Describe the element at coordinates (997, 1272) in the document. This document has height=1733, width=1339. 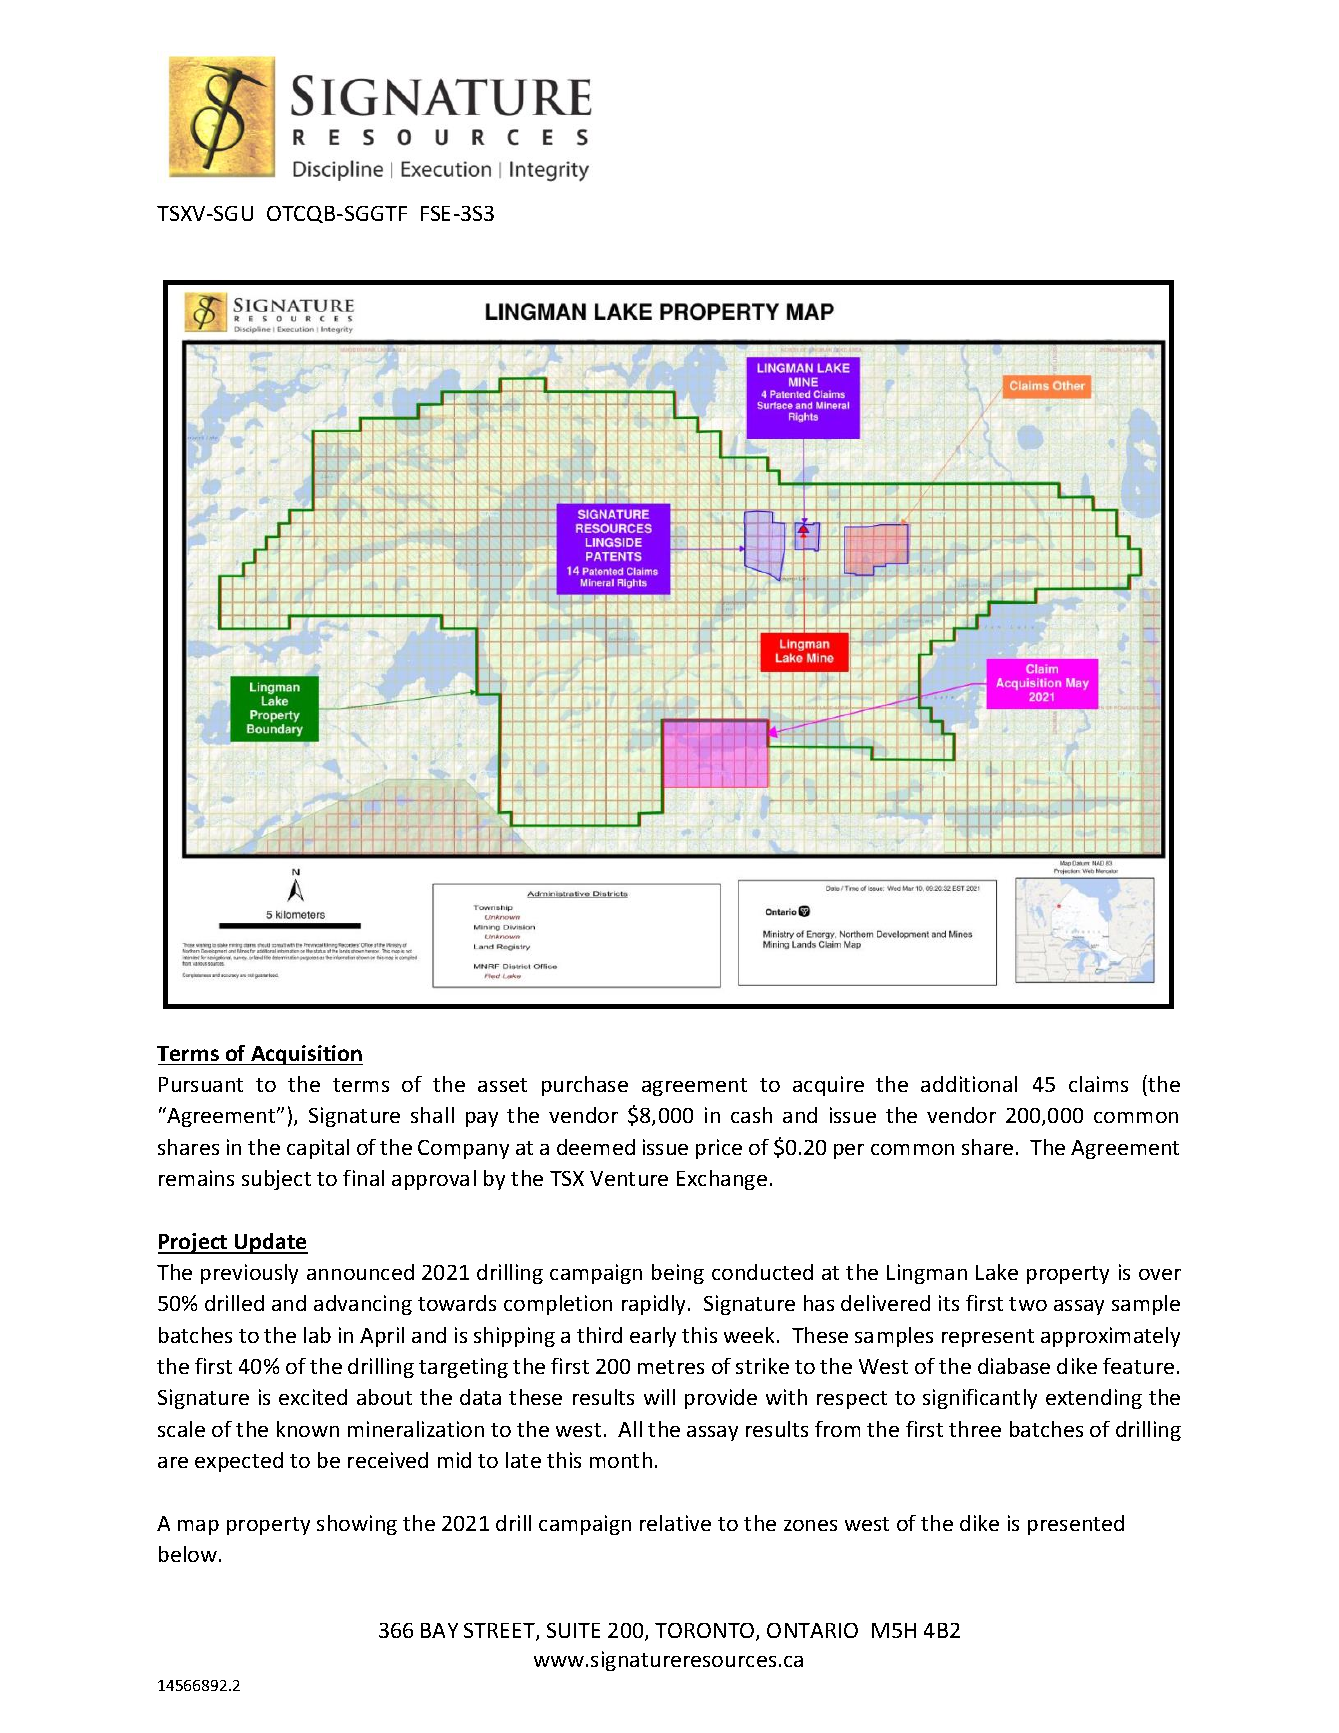
I see `Lake` at that location.
